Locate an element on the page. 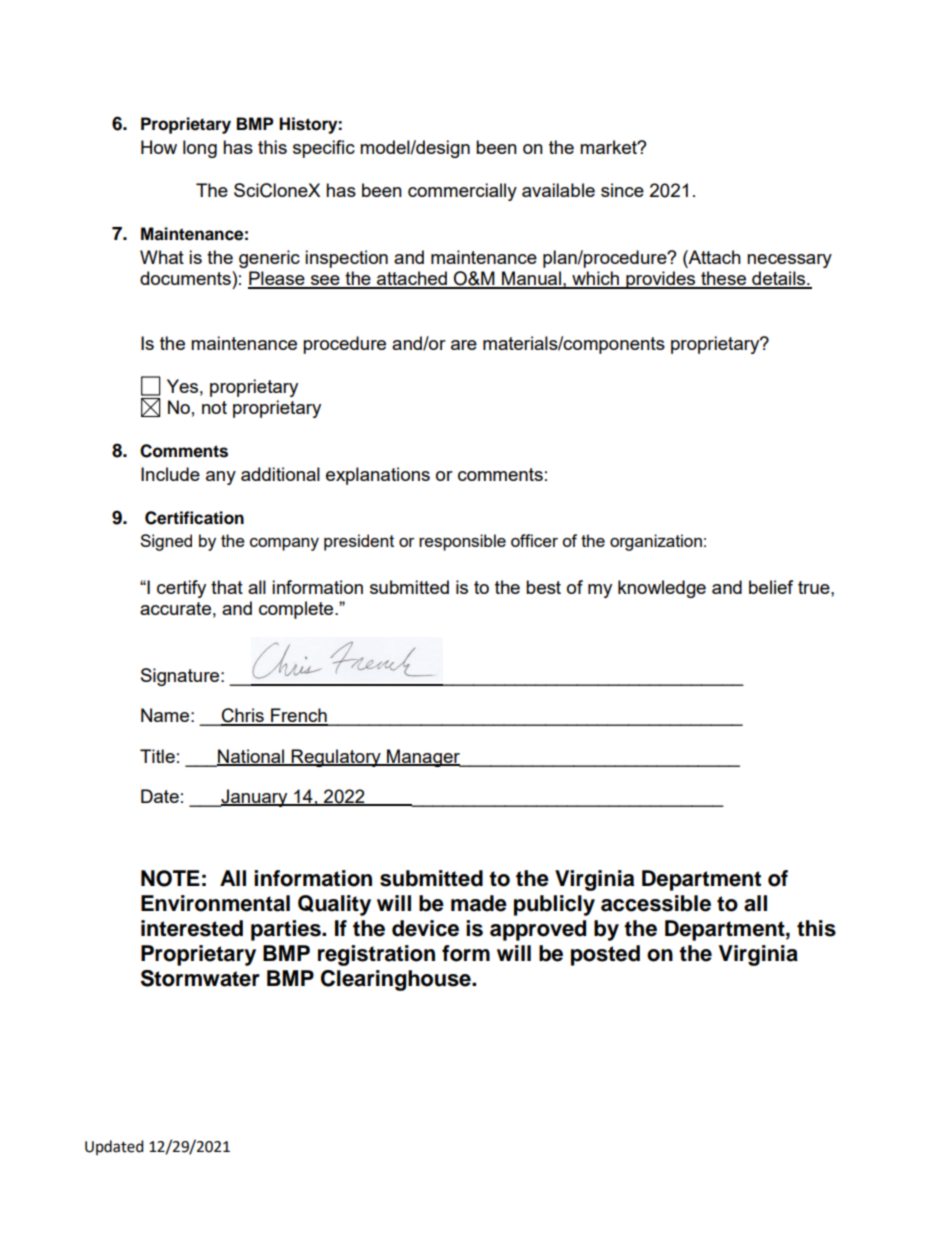 Image resolution: width=952 pixels, height=1233 pixels. commercially is located at coordinates (462, 192).
